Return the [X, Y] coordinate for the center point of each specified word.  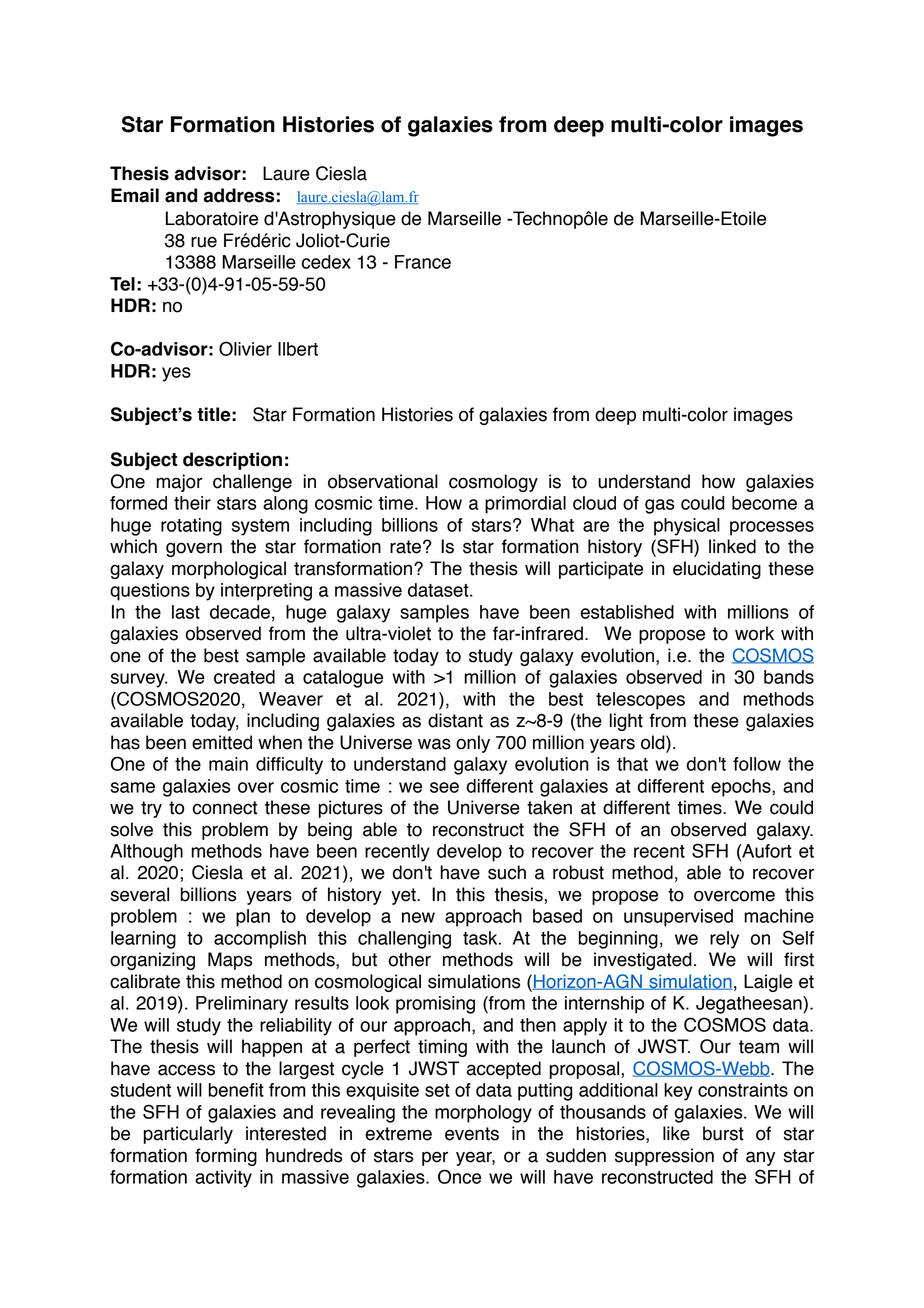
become [764, 503]
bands [789, 677]
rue [204, 242]
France [423, 262]
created [244, 677]
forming [226, 1157]
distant [455, 720]
